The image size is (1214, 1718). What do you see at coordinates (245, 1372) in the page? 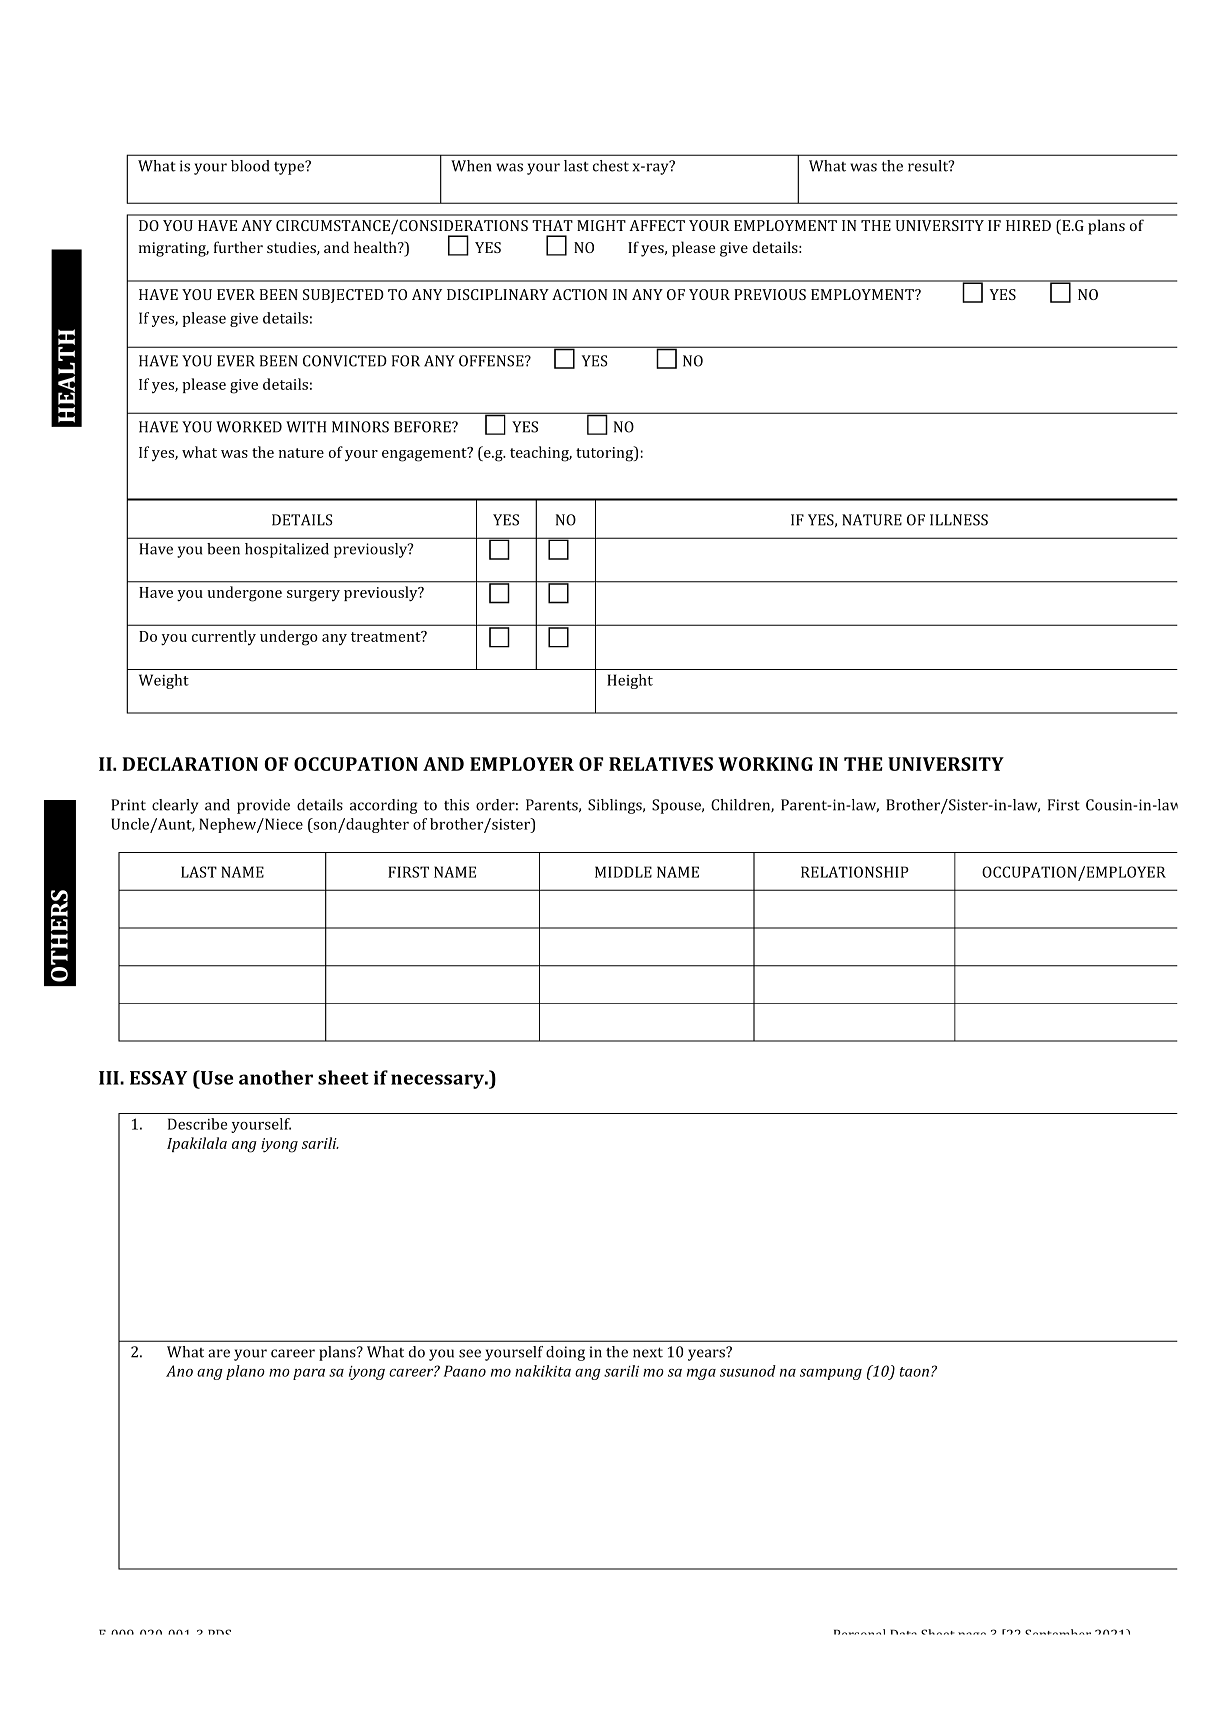
I see `plano` at bounding box center [245, 1372].
